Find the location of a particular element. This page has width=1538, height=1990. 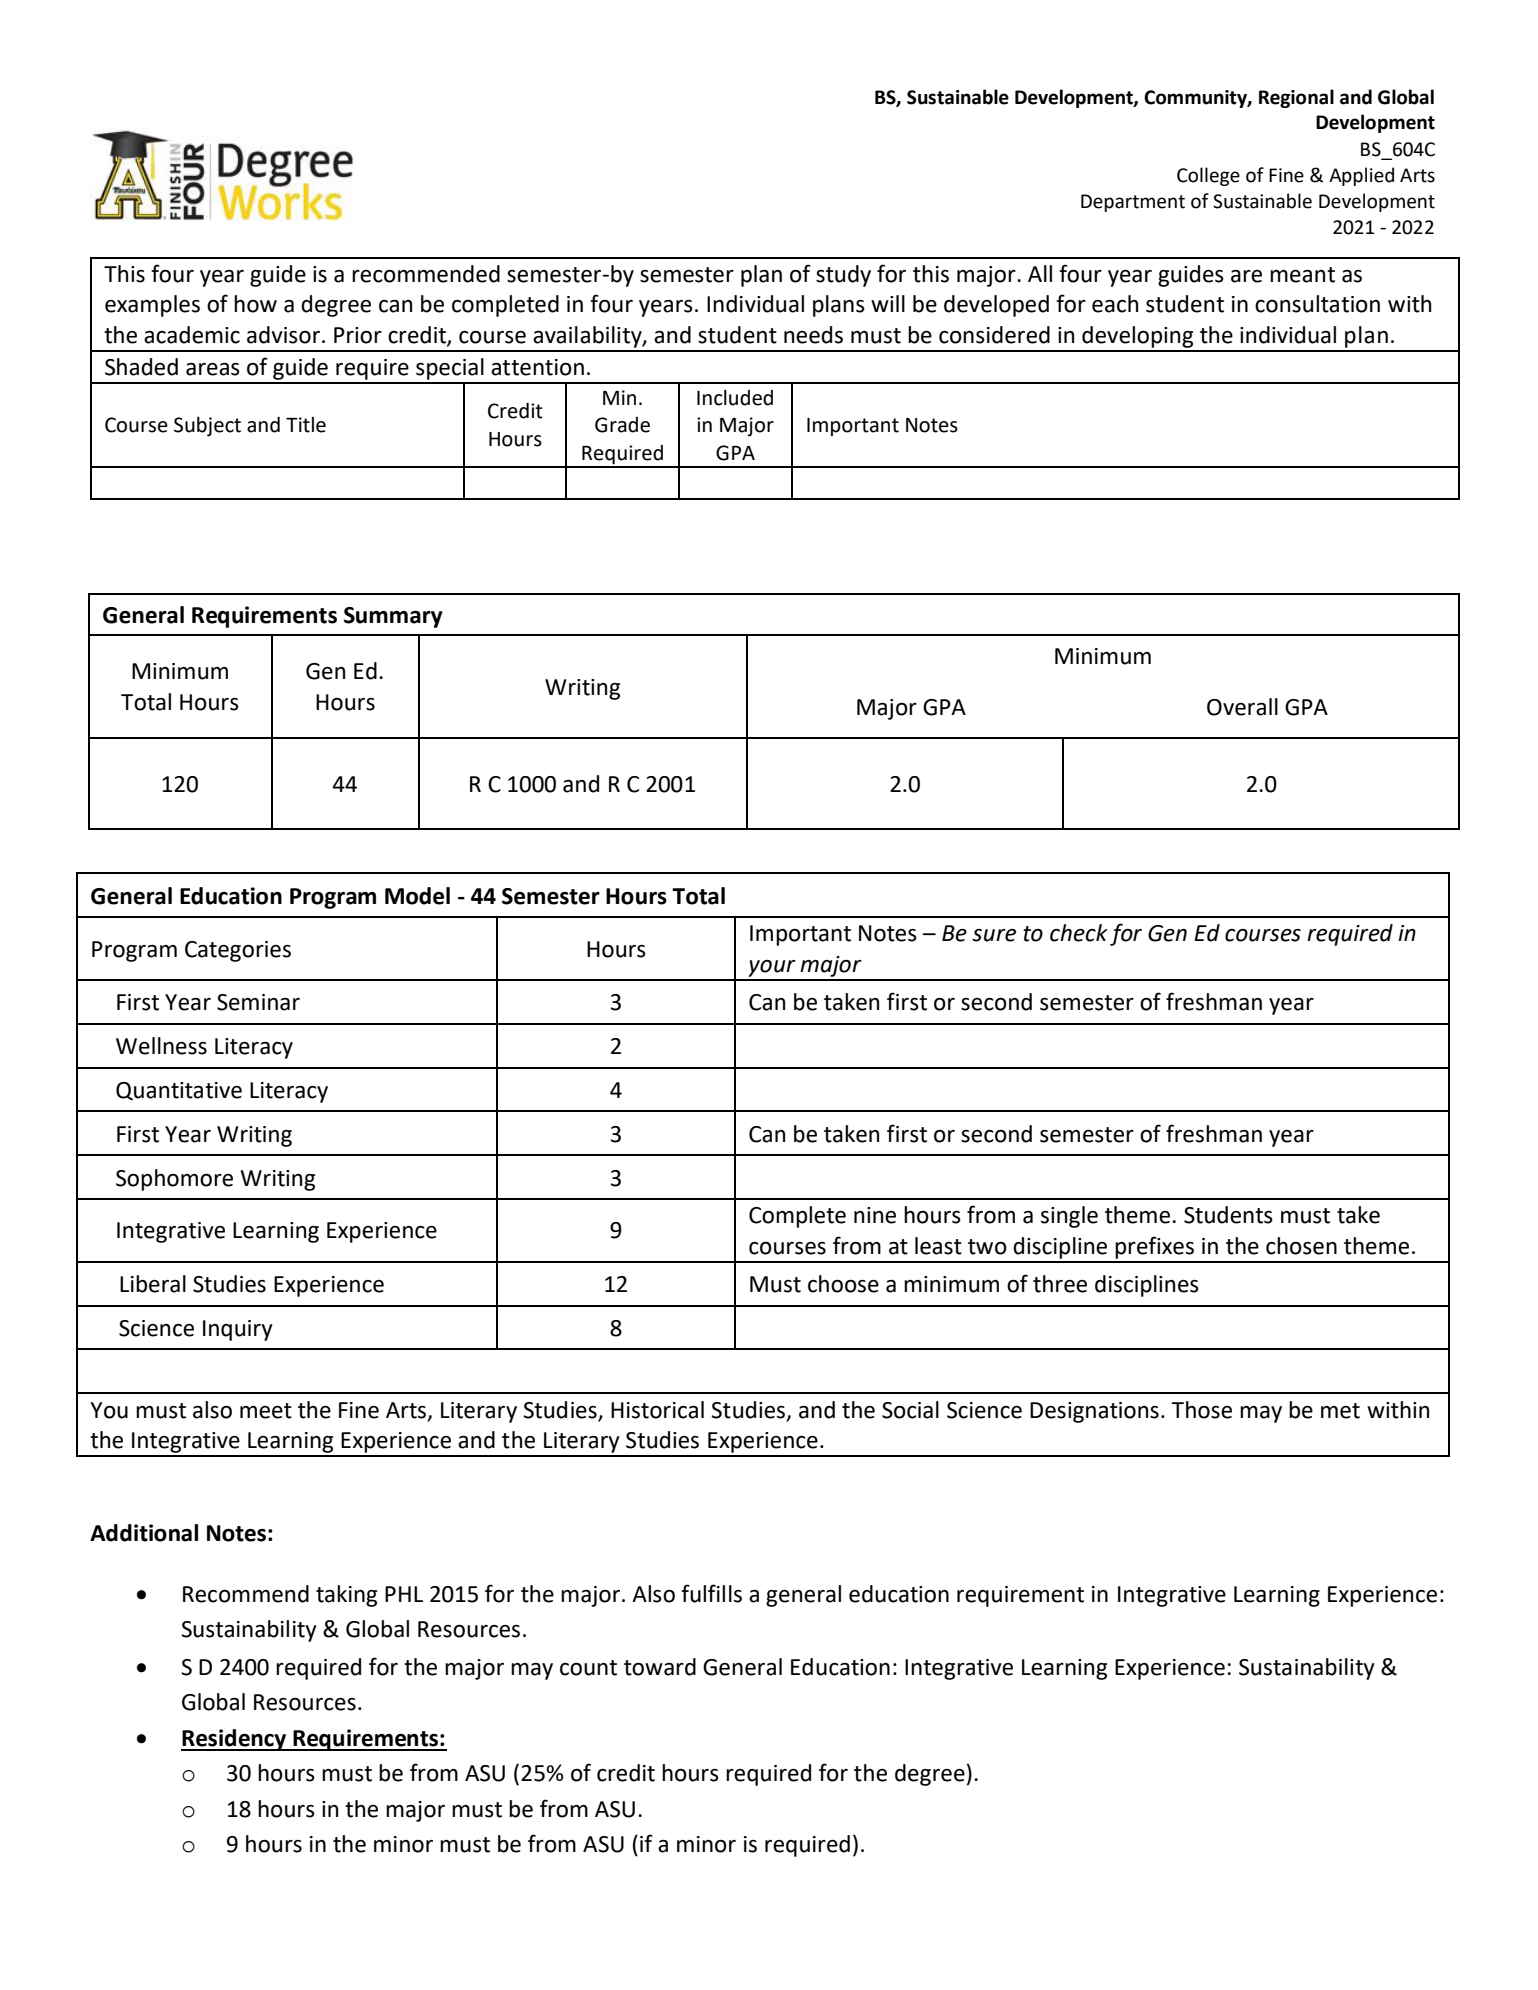

Sophomore is located at coordinates (174, 1180).
